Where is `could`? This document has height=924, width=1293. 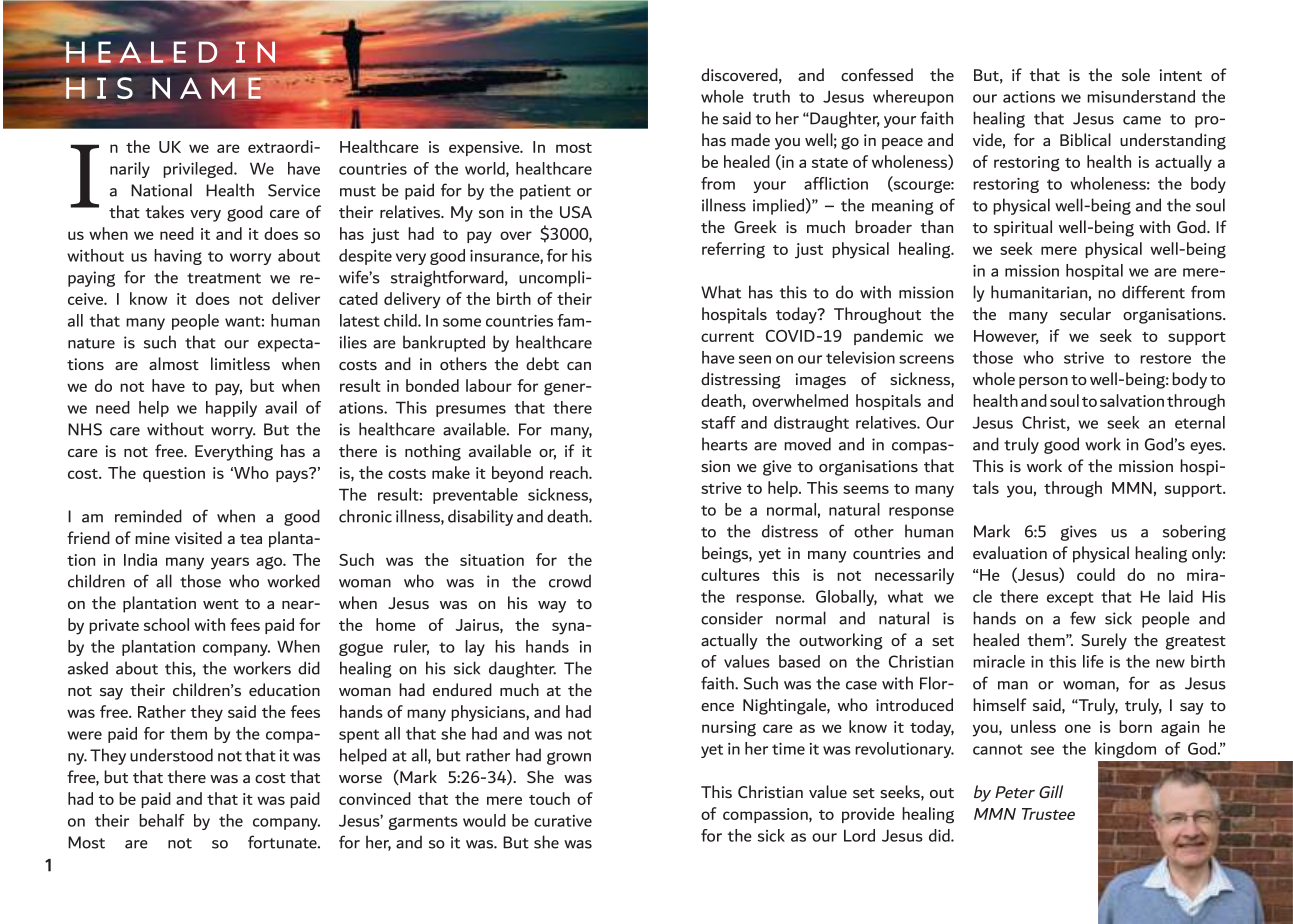 could is located at coordinates (1096, 574).
